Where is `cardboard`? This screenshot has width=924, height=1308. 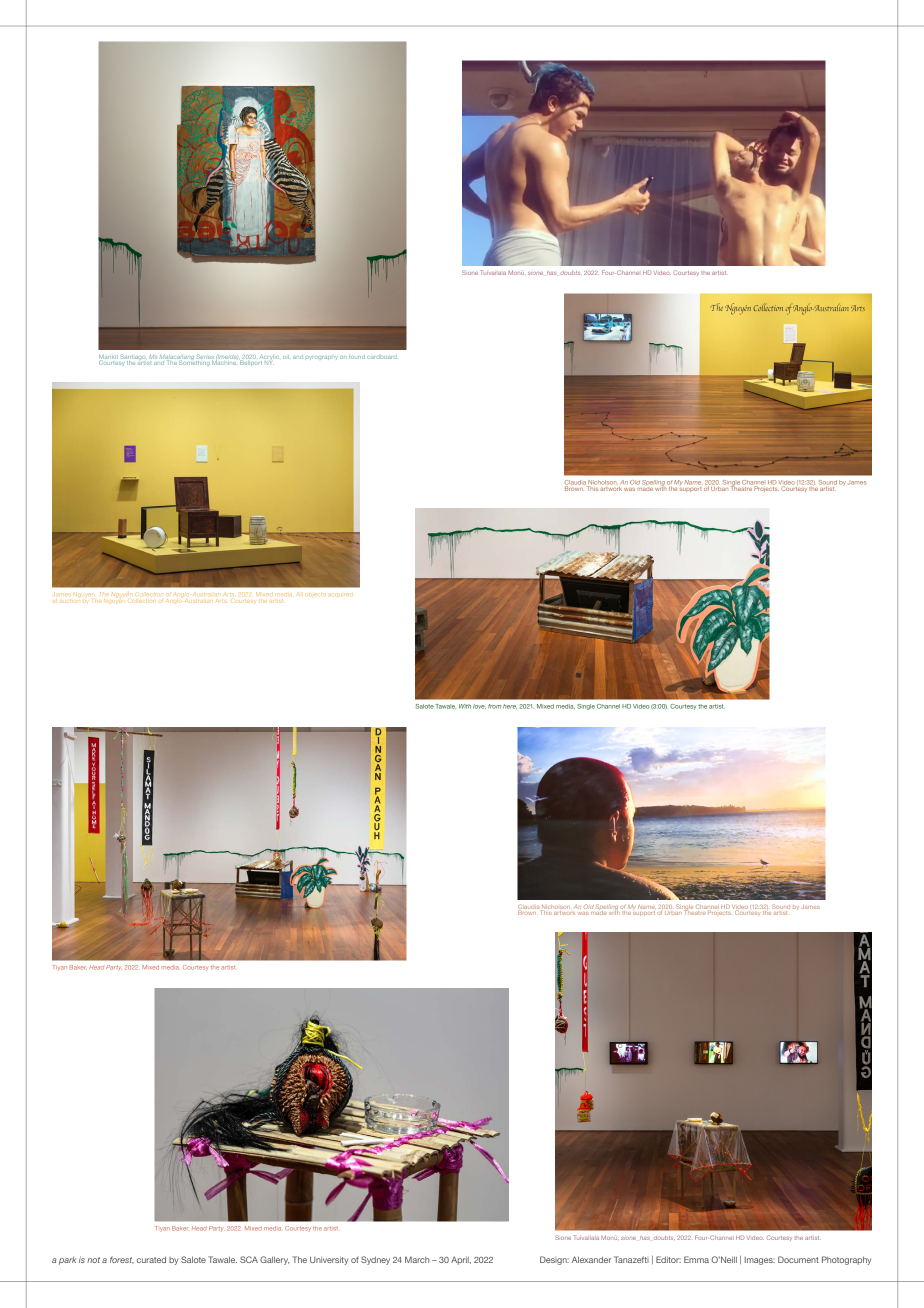
cardboard is located at coordinates (382, 357).
